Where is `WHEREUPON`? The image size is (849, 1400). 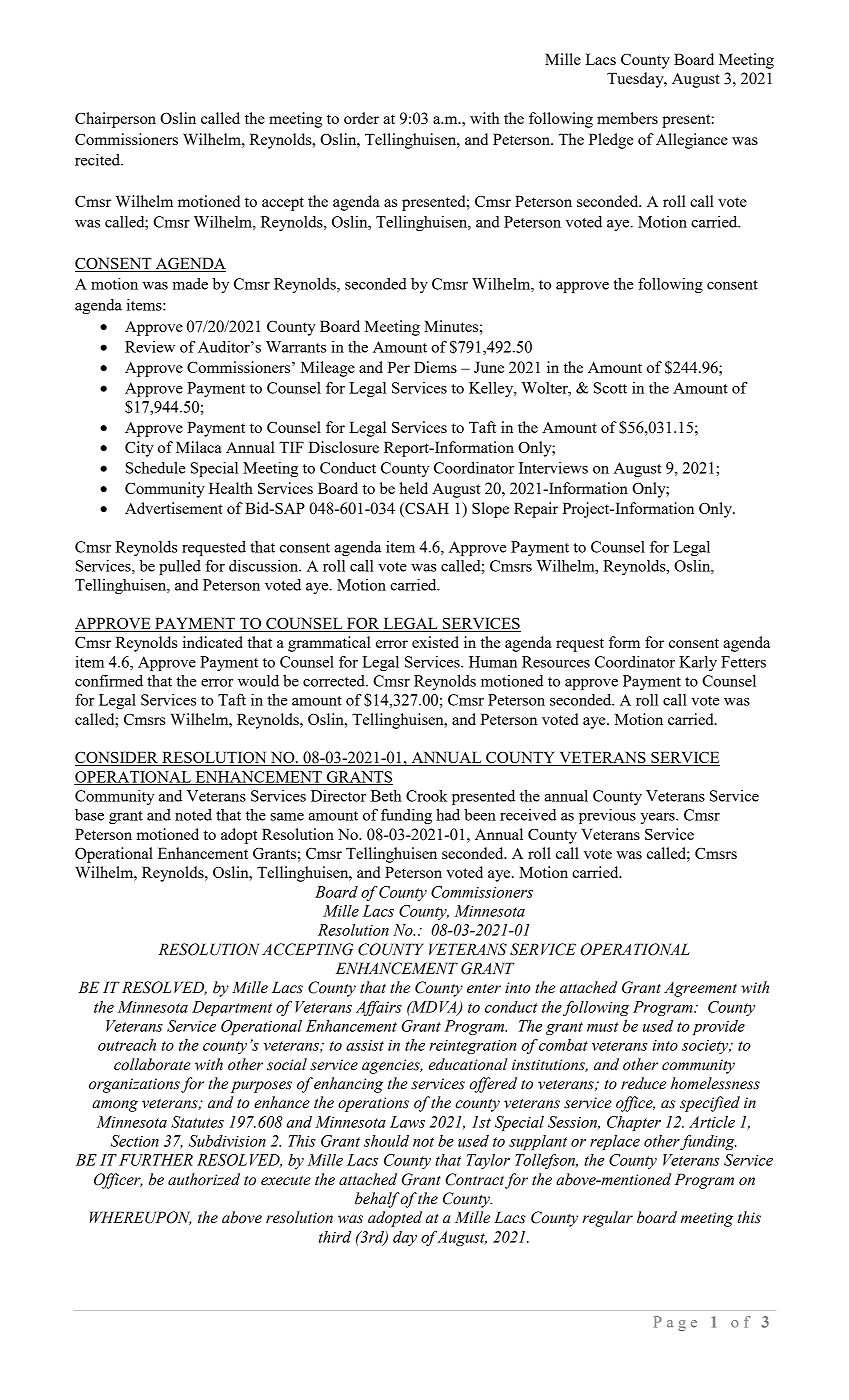
WHEREUPON is located at coordinates (140, 1218).
